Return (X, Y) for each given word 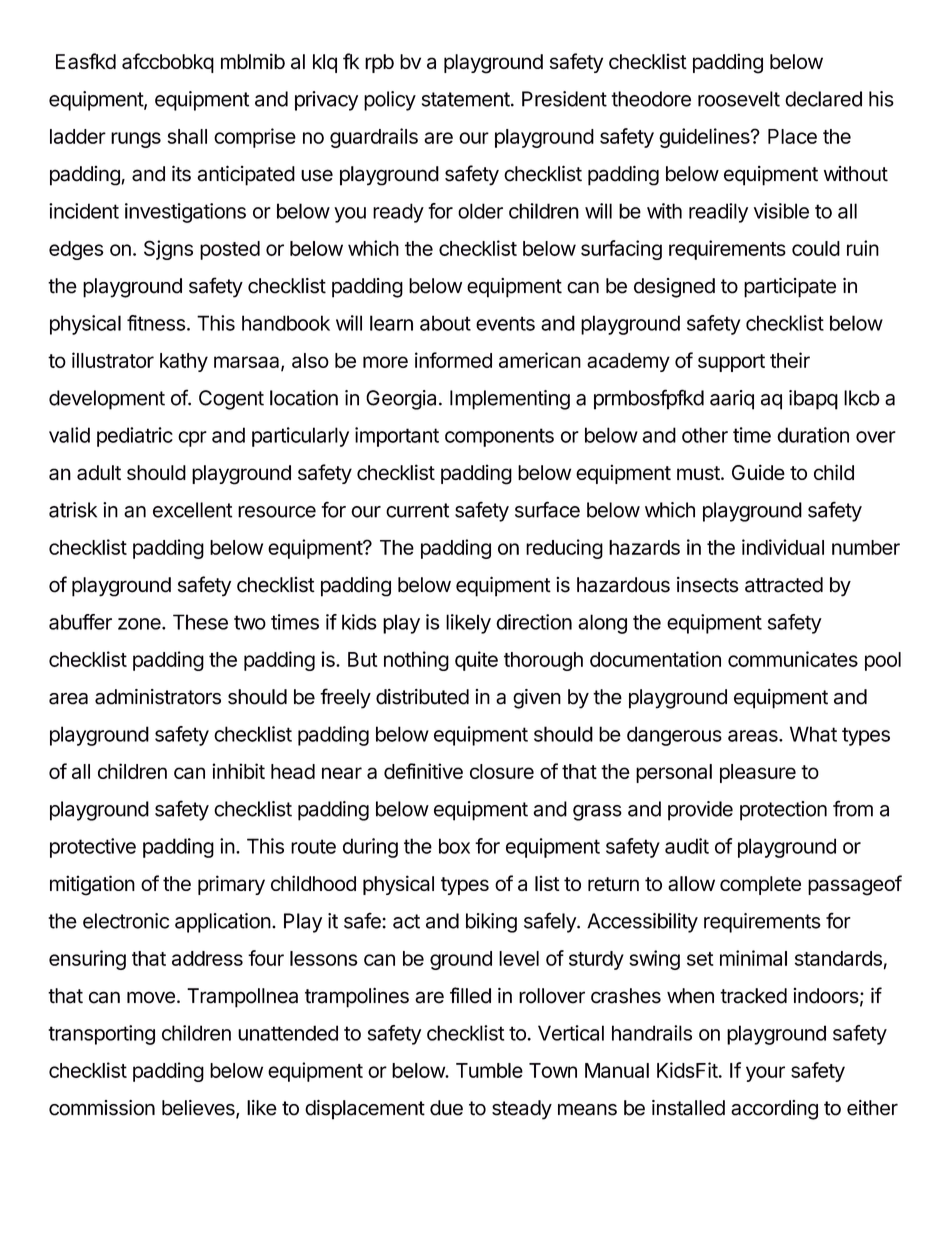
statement (466, 99)
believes (199, 1109)
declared (823, 99)
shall (187, 136)
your (765, 1074)
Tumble (489, 1070)
